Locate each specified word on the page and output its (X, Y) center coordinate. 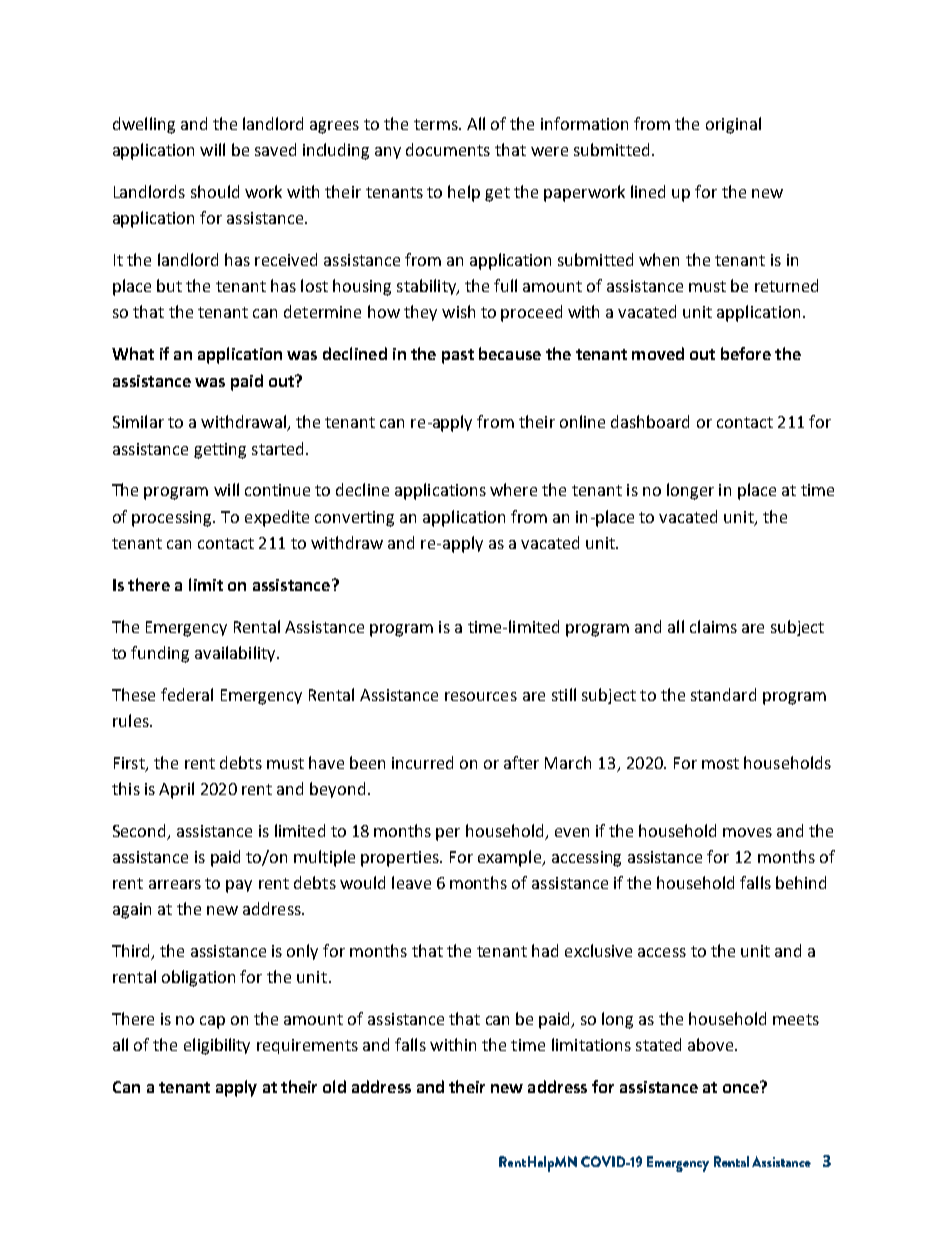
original (733, 125)
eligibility (217, 1046)
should (215, 191)
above (712, 1044)
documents (448, 149)
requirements (307, 1046)
